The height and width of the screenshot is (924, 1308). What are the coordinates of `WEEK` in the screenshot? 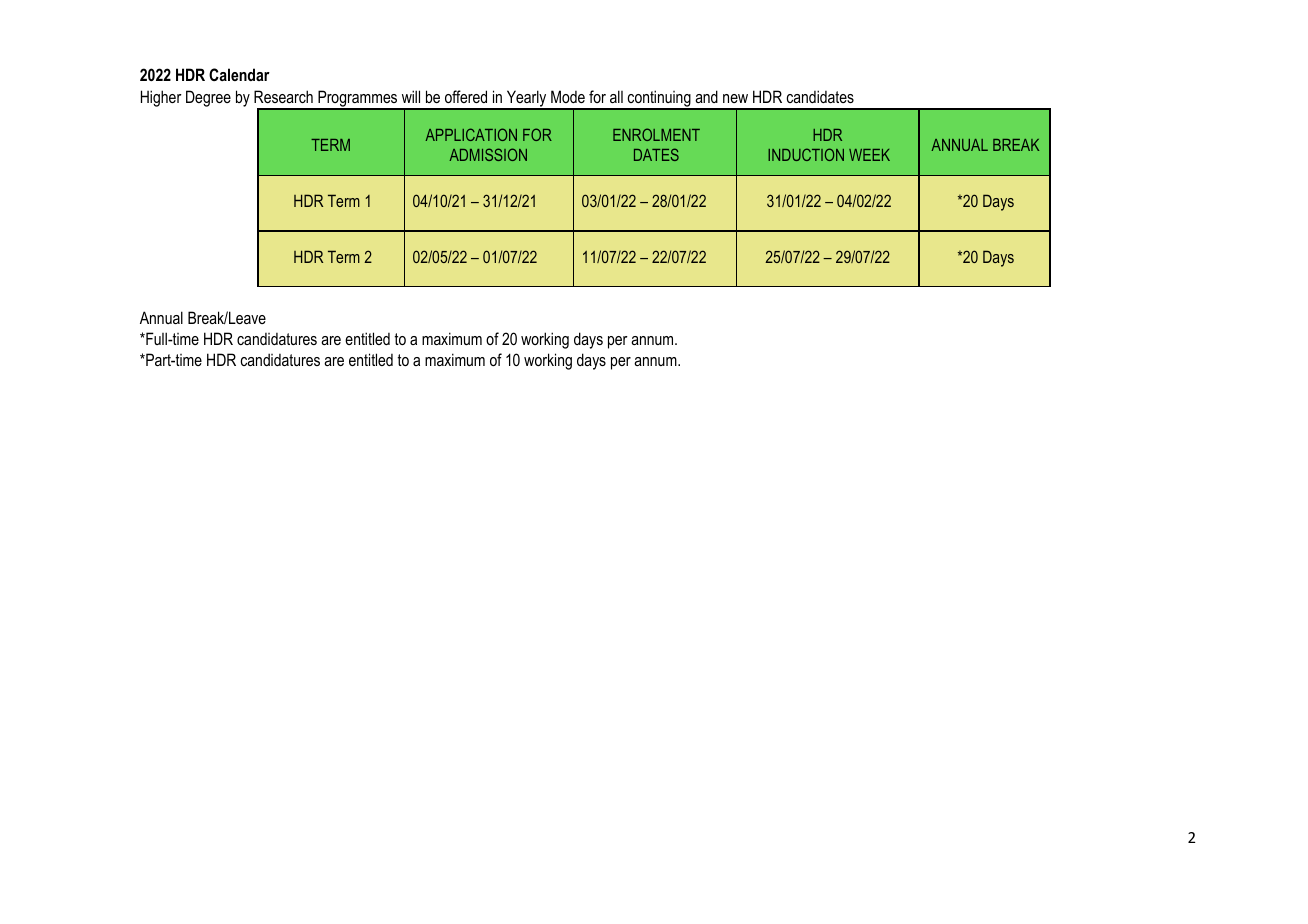 It's located at (869, 155).
